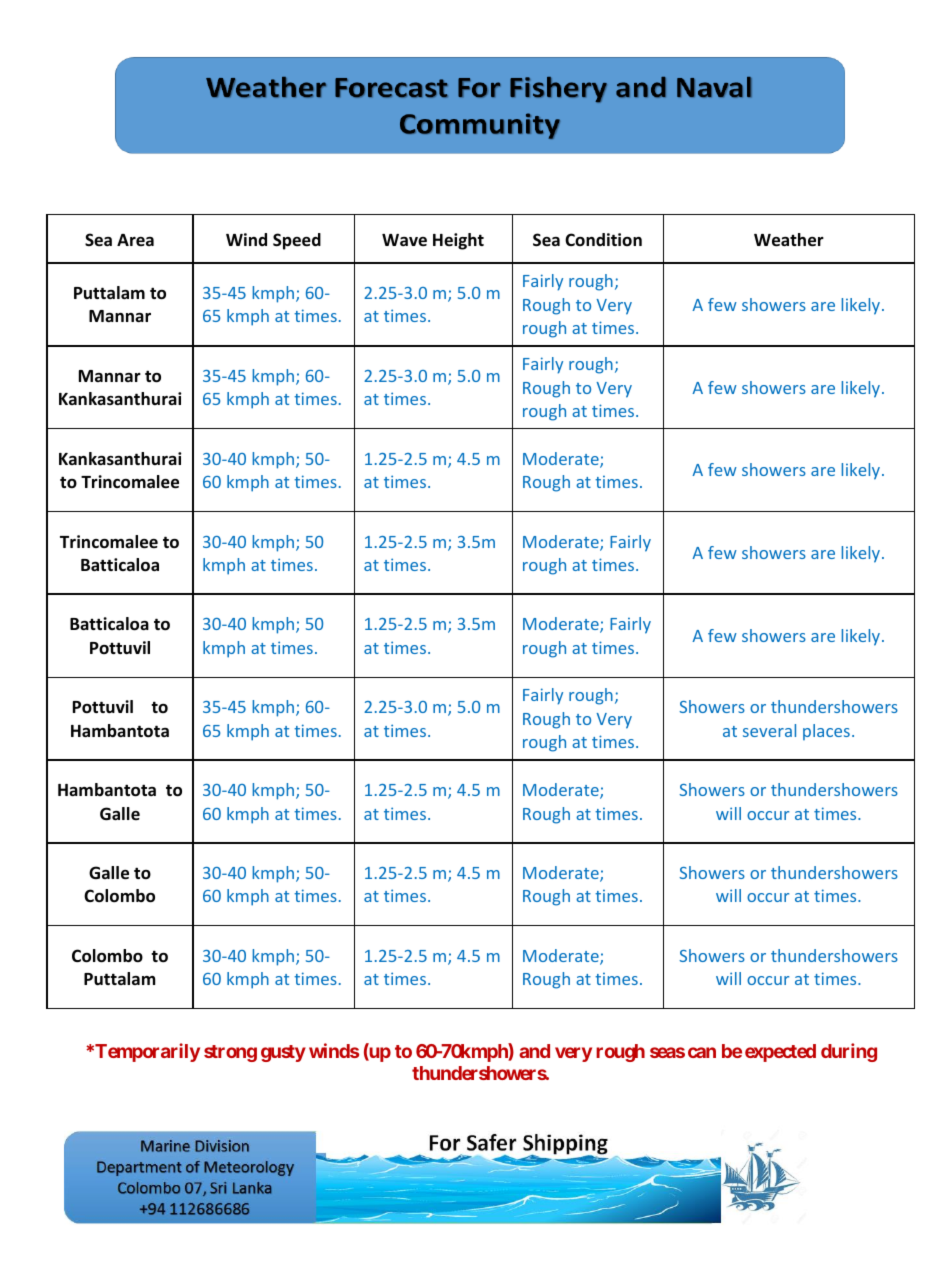 This page has width=950, height=1288. Describe the element at coordinates (826, 732) in the page. I see `places` at that location.
